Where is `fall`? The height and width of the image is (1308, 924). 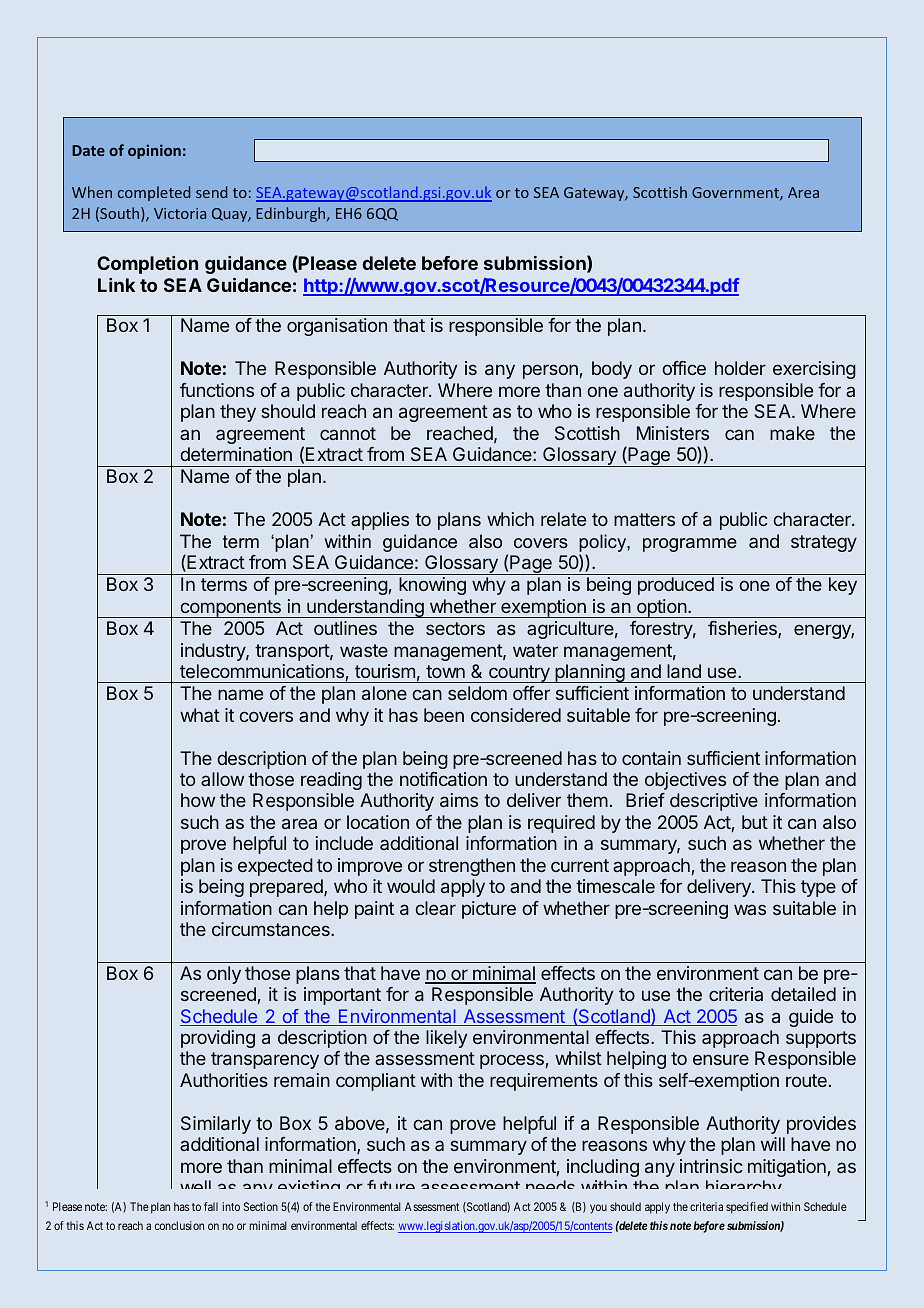 fall is located at coordinates (211, 1206).
